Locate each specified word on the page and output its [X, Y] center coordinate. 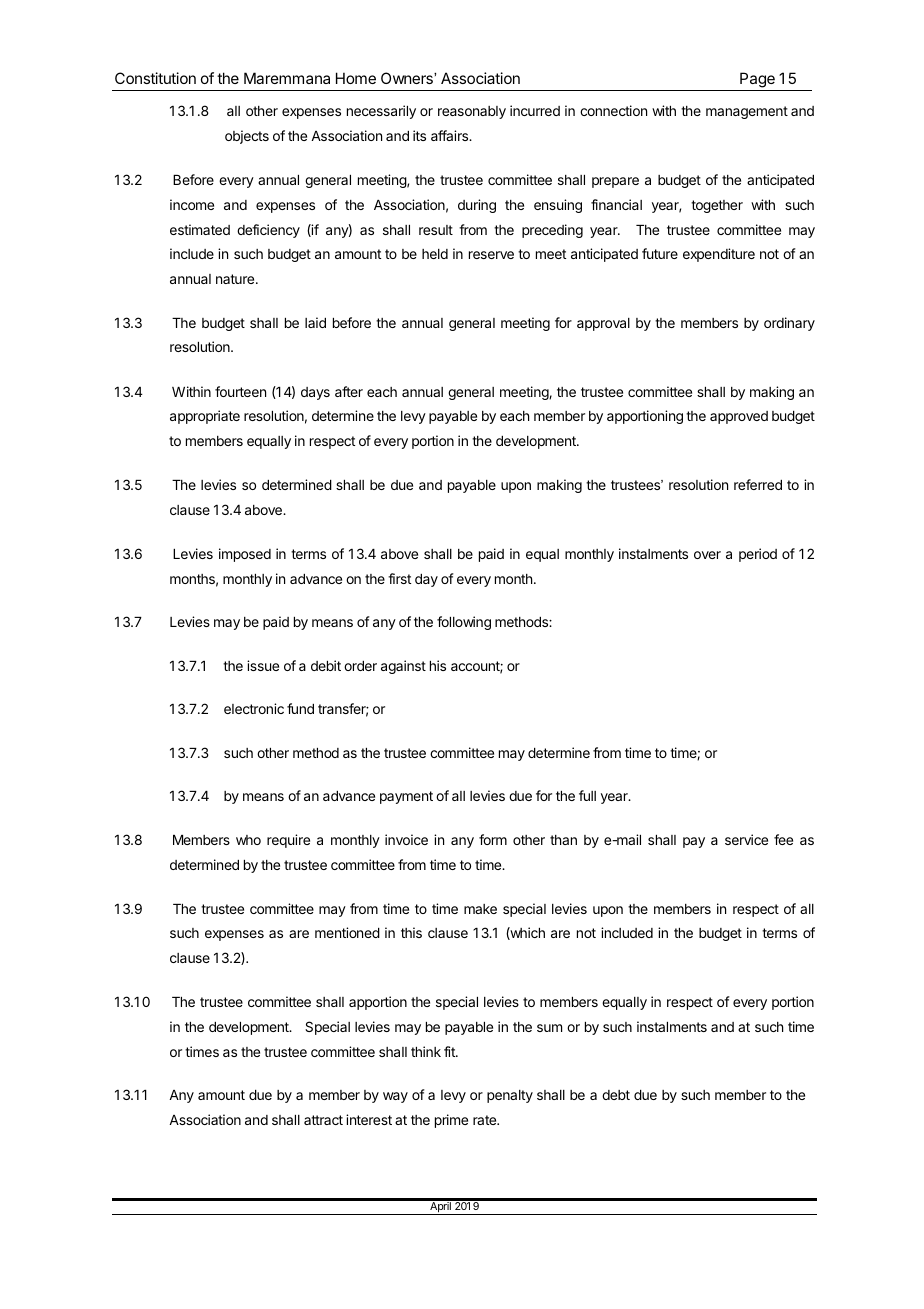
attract [323, 1120]
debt [616, 1095]
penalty [510, 1096]
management [747, 112]
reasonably [472, 112]
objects [247, 137]
